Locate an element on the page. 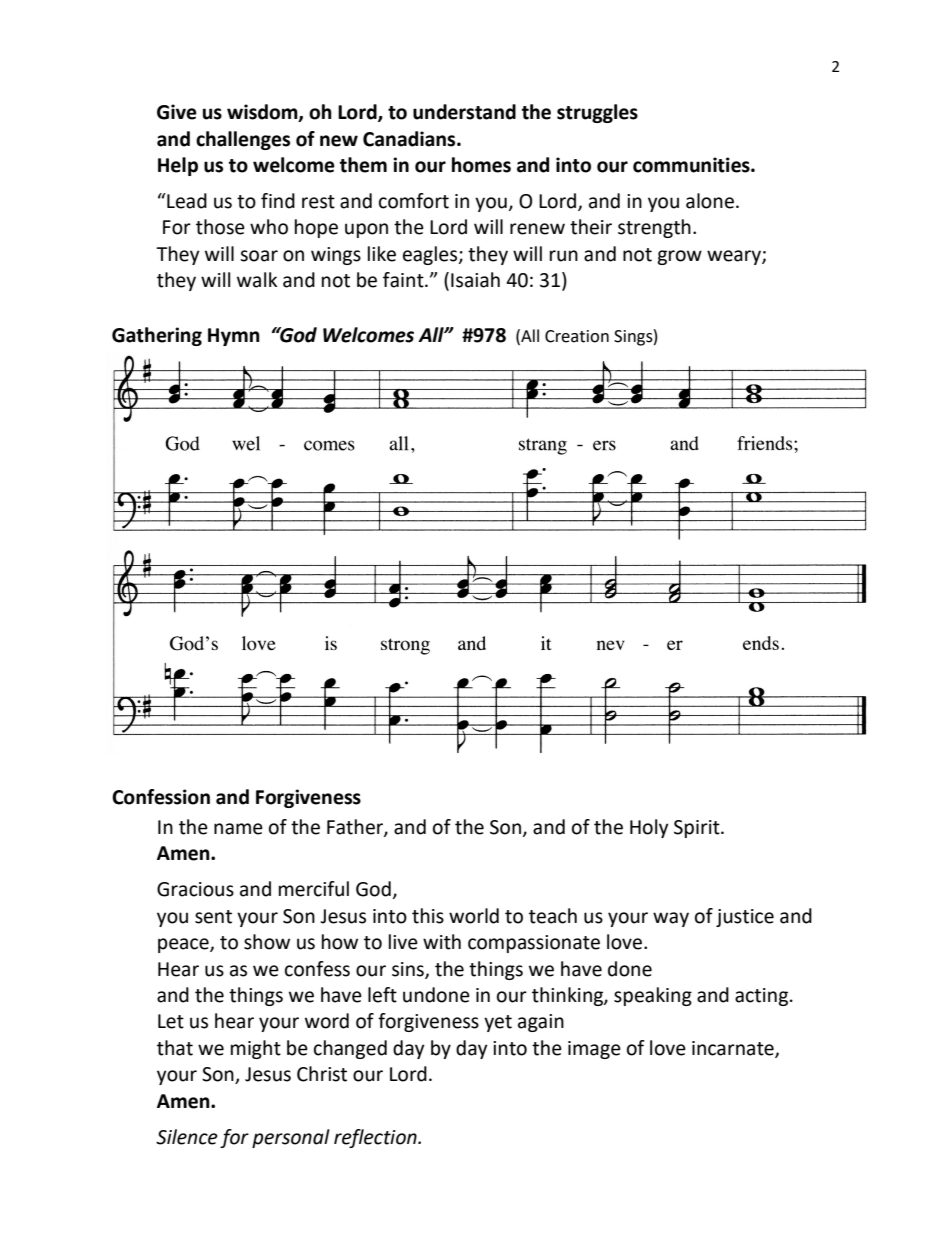  homes is located at coordinates (481, 165).
